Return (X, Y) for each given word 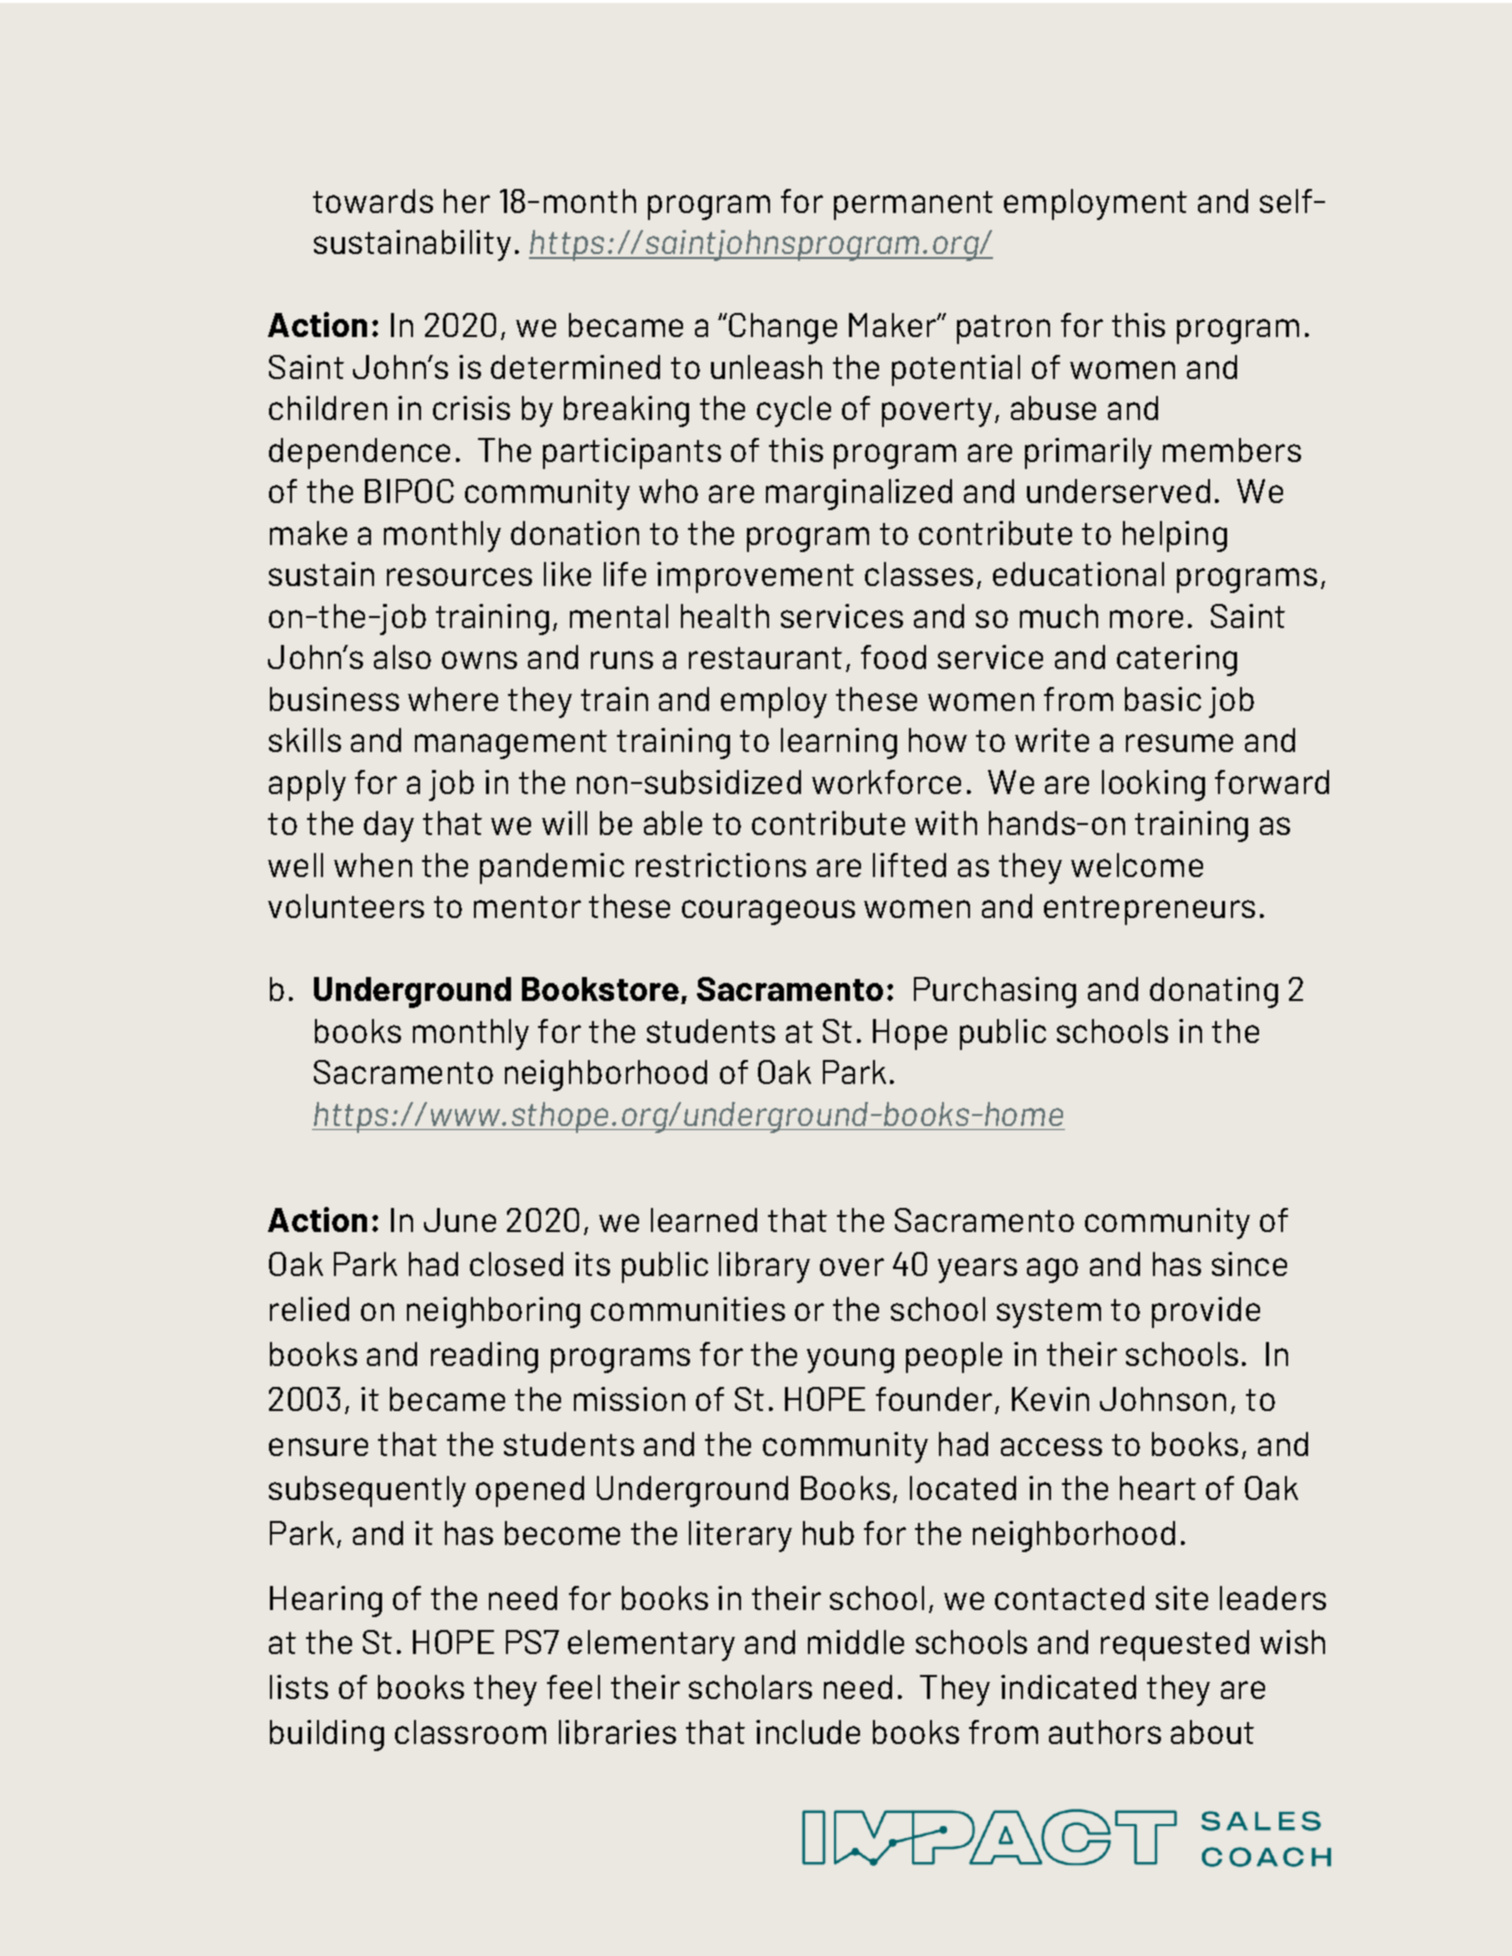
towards (373, 201)
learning (839, 743)
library (764, 1267)
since (1249, 1264)
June (460, 1220)
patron (1003, 329)
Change (783, 328)
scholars (750, 1687)
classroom (470, 1732)
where (453, 699)
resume (1179, 743)
